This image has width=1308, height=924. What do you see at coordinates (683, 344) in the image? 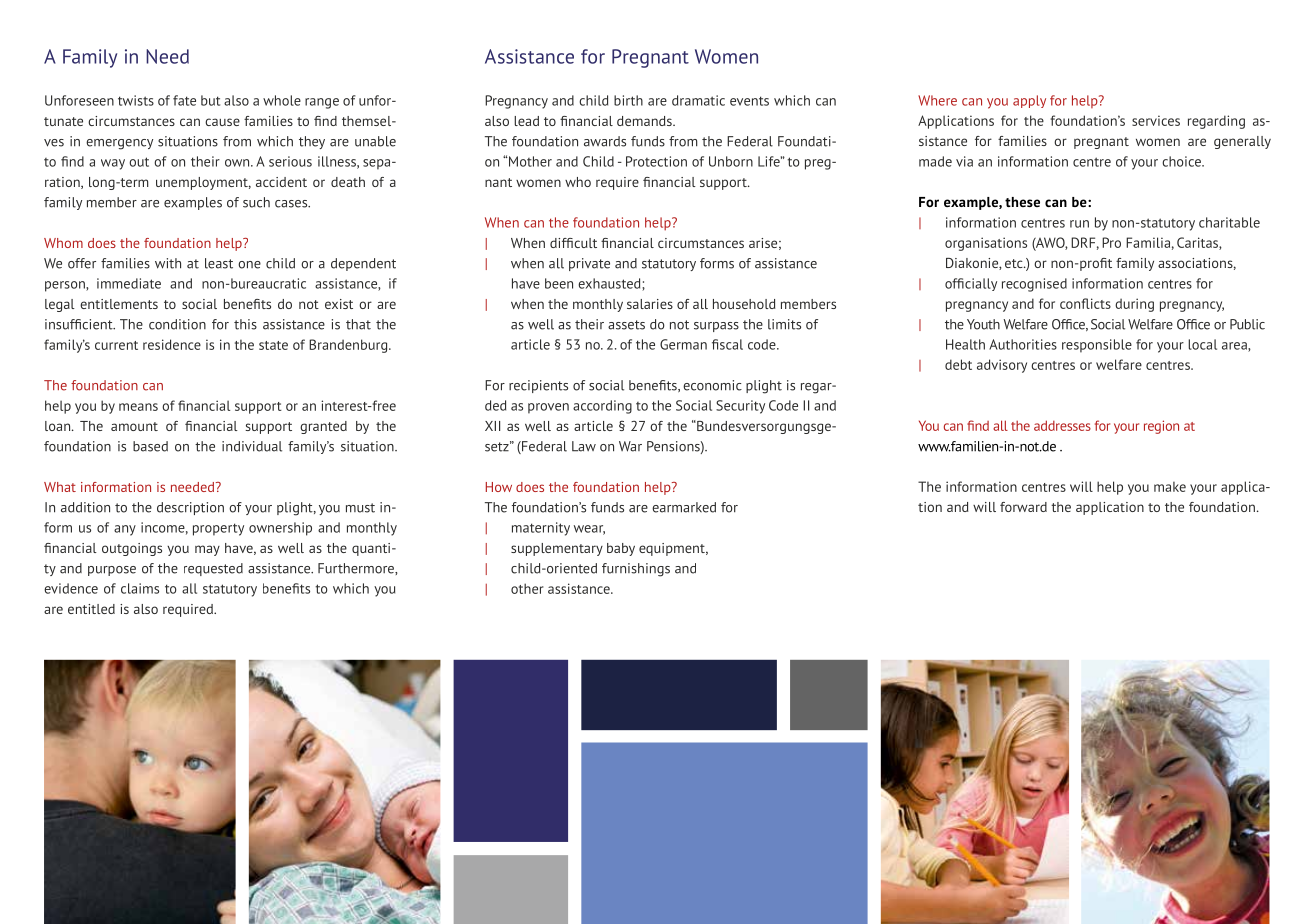
I see `German` at bounding box center [683, 344].
